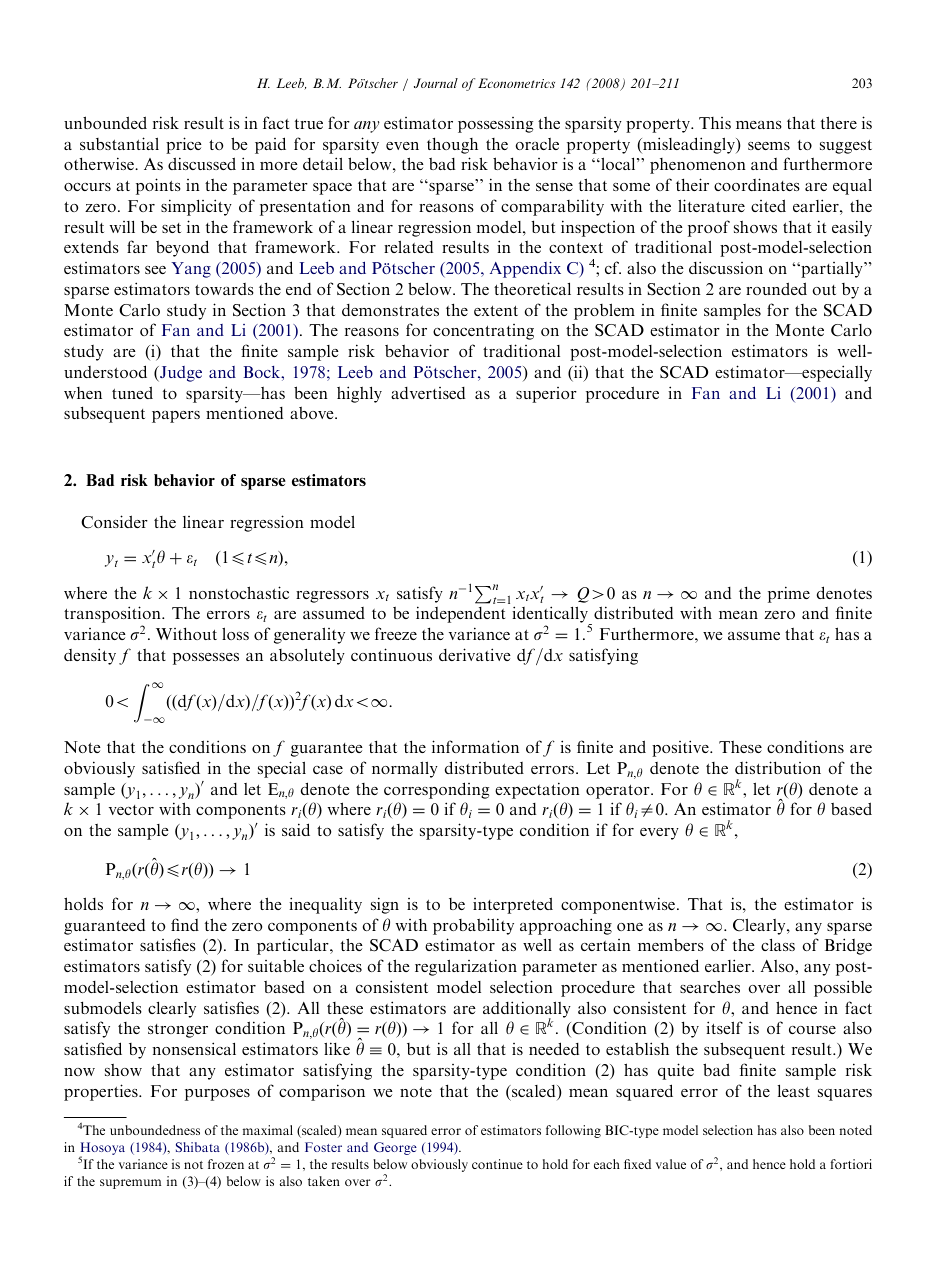 This screenshot has width=944, height=1288. I want to click on possesses, so click(206, 659).
